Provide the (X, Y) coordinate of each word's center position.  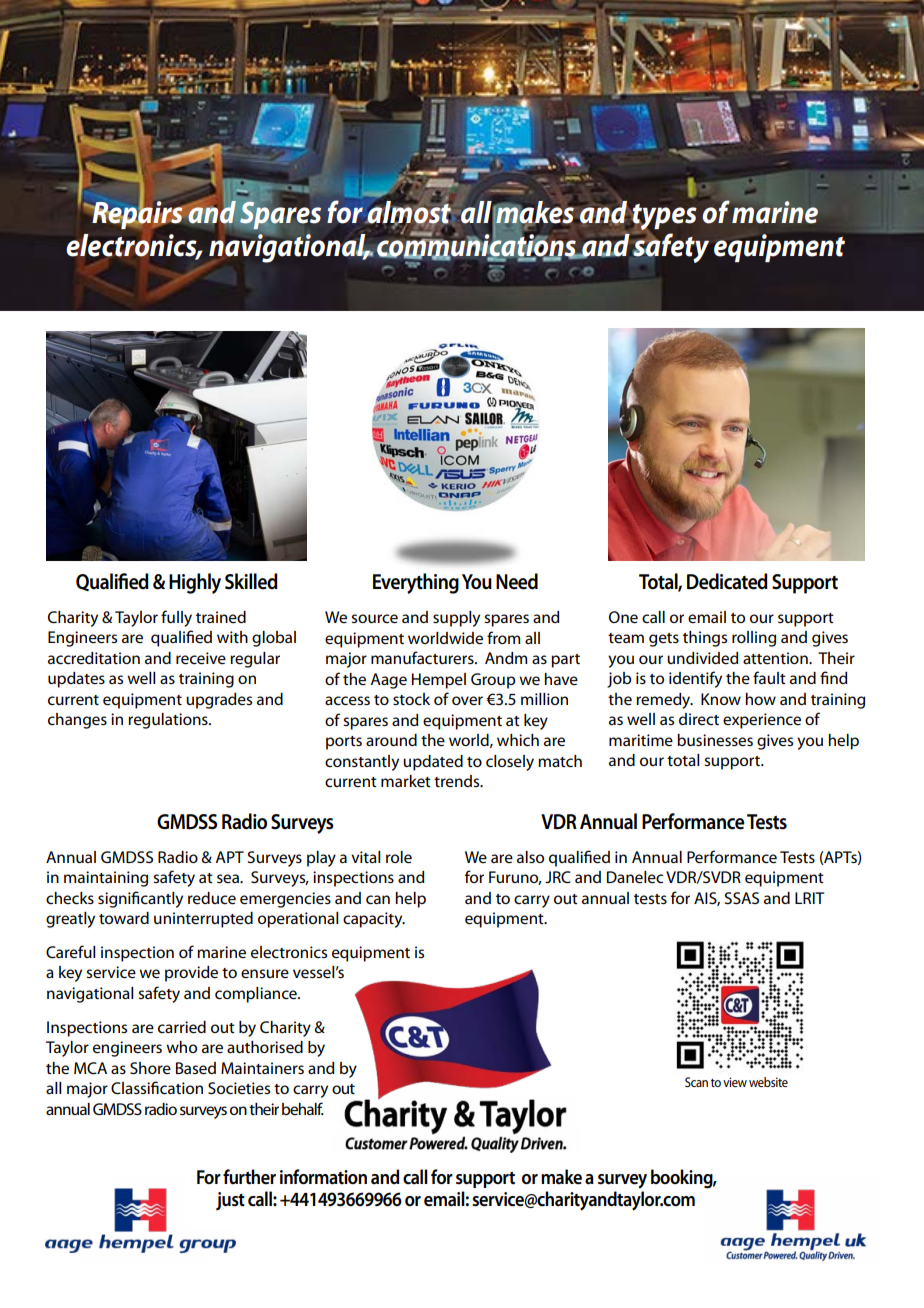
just (230, 1201)
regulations (169, 721)
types (663, 218)
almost (409, 212)
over (467, 700)
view (735, 1082)
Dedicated (727, 581)
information (323, 1177)
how (760, 699)
